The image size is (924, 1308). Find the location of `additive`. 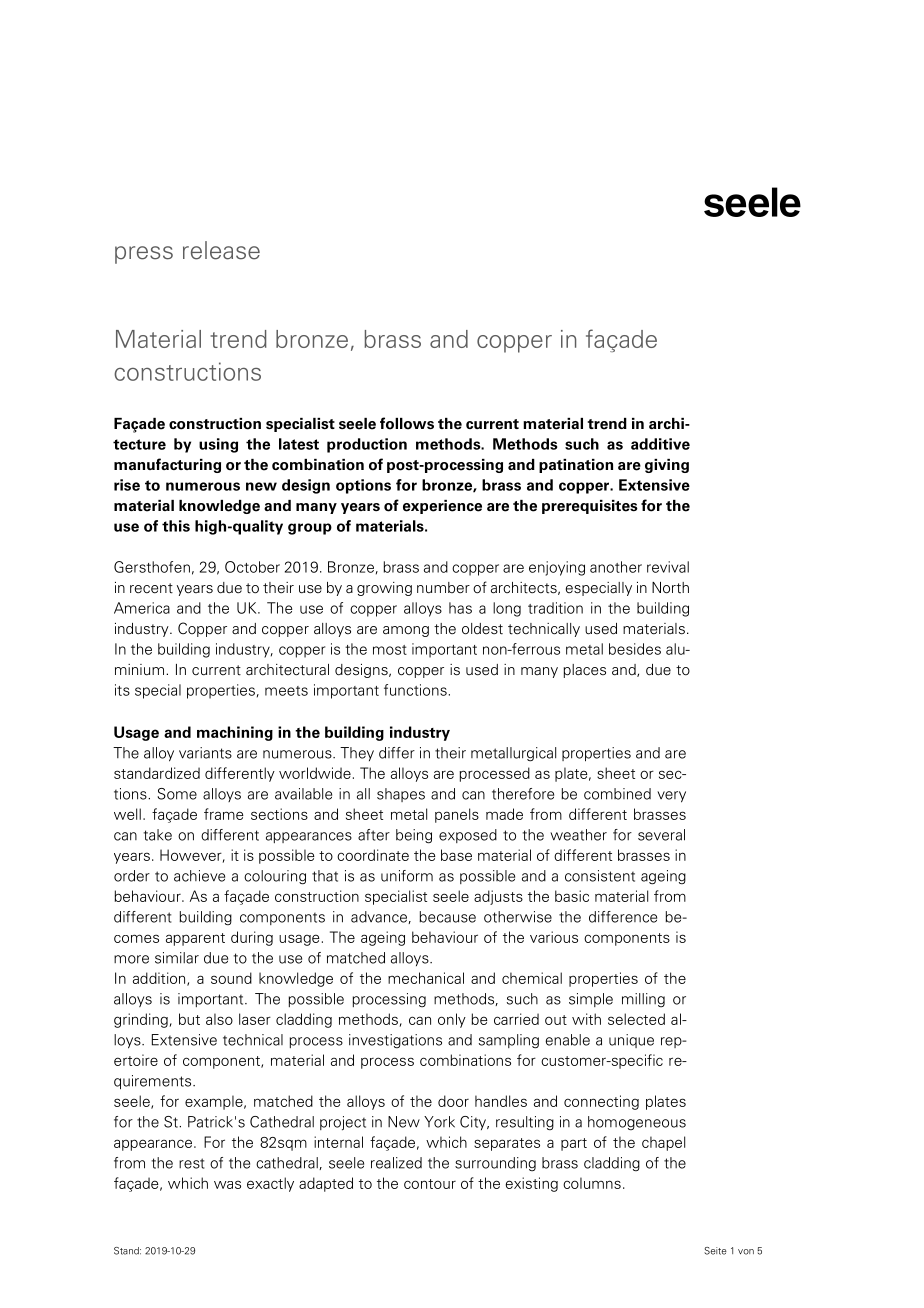

additive is located at coordinates (660, 444).
